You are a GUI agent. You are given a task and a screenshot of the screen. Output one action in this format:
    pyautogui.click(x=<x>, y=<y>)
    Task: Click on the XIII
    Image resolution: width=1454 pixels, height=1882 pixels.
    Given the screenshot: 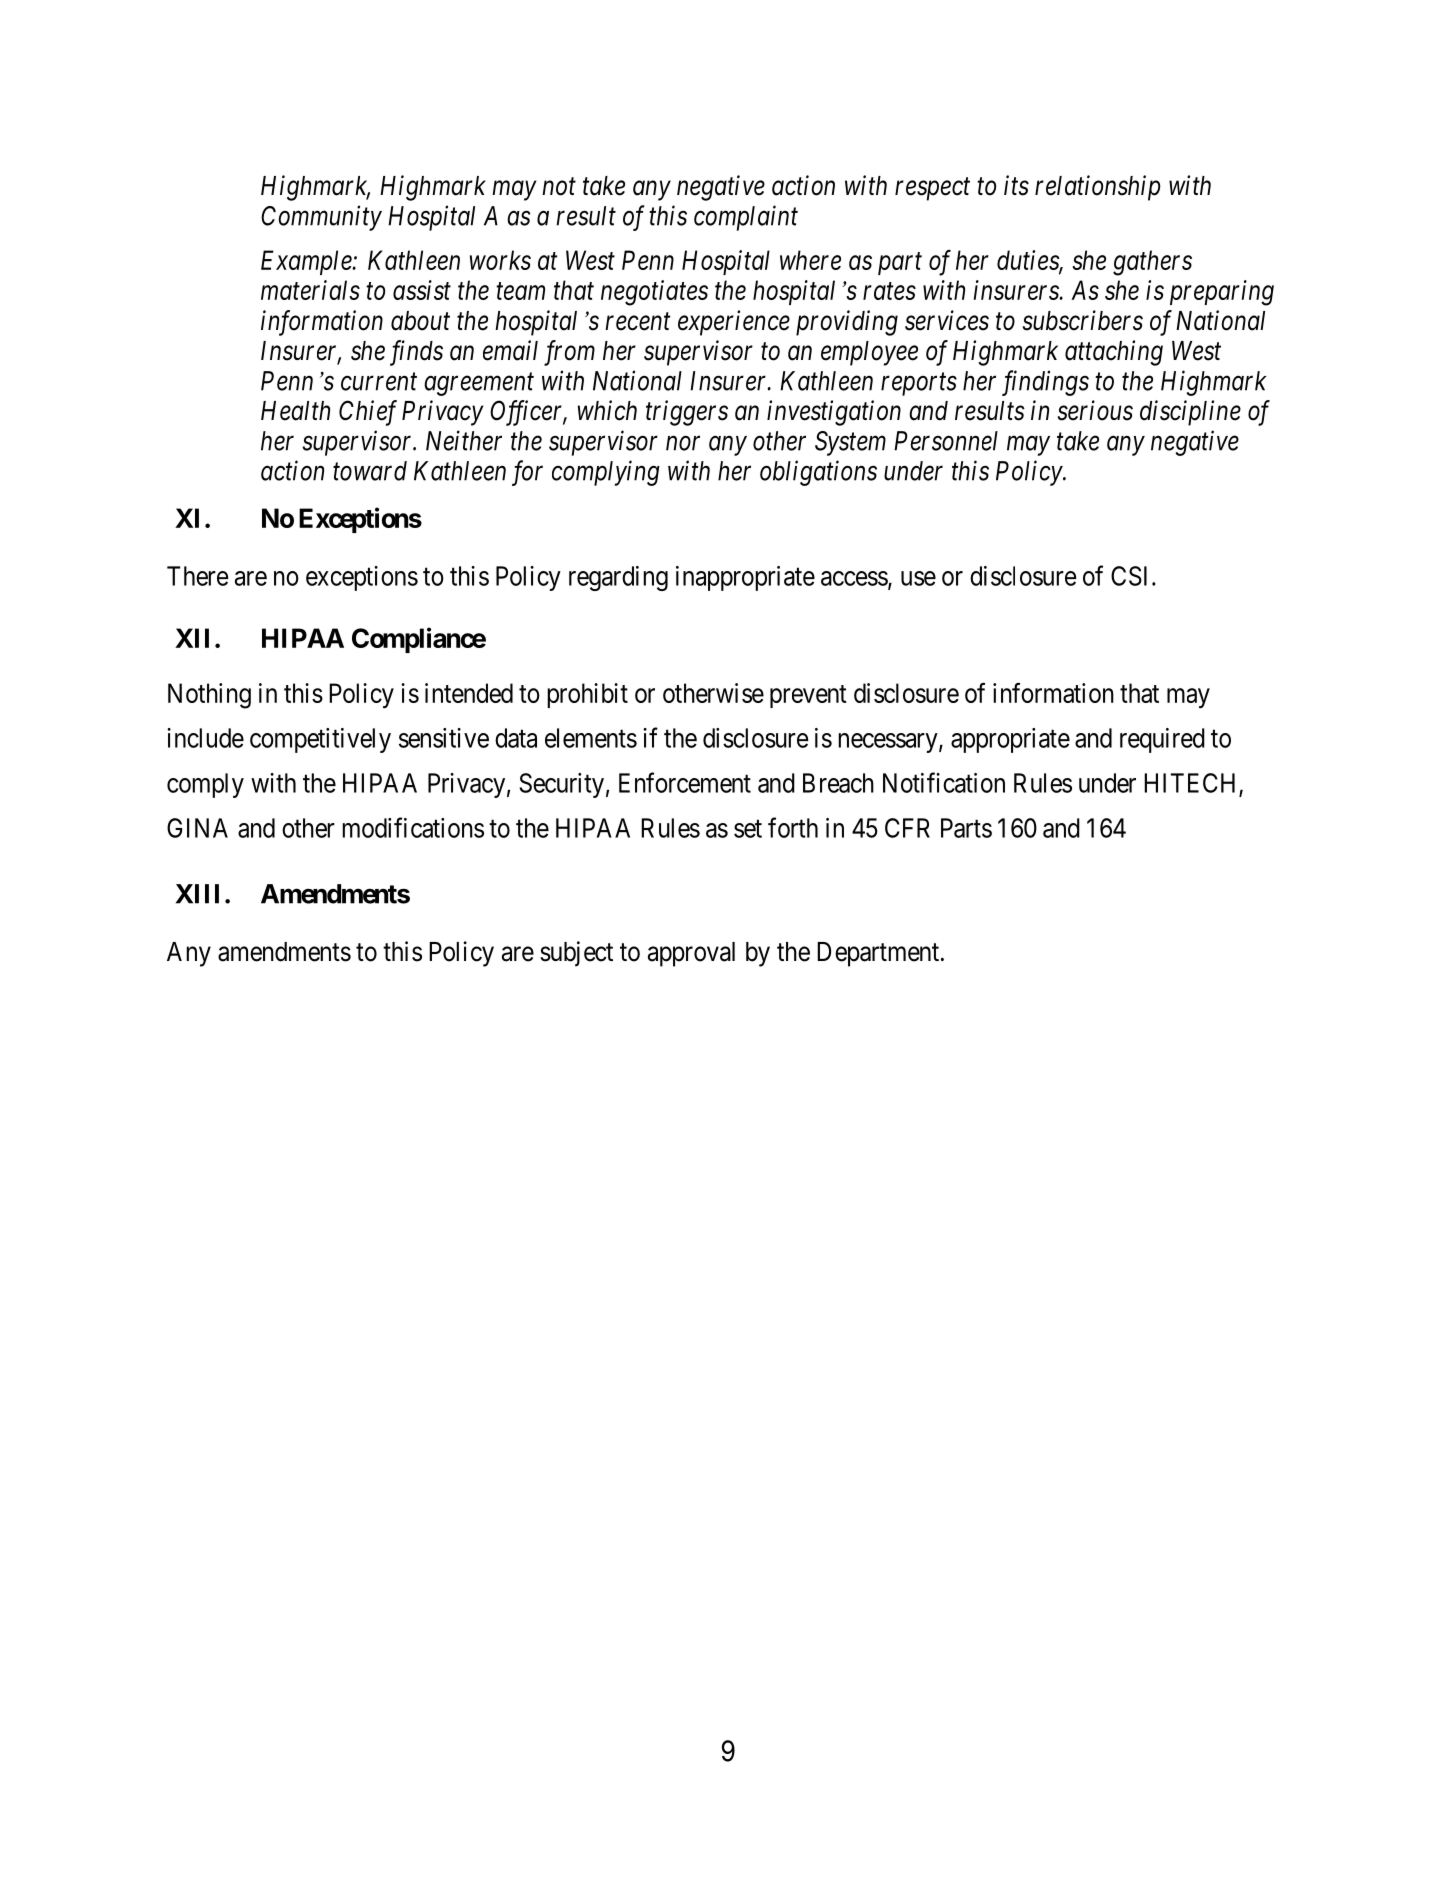 What is the action you would take?
    pyautogui.click(x=197, y=894)
